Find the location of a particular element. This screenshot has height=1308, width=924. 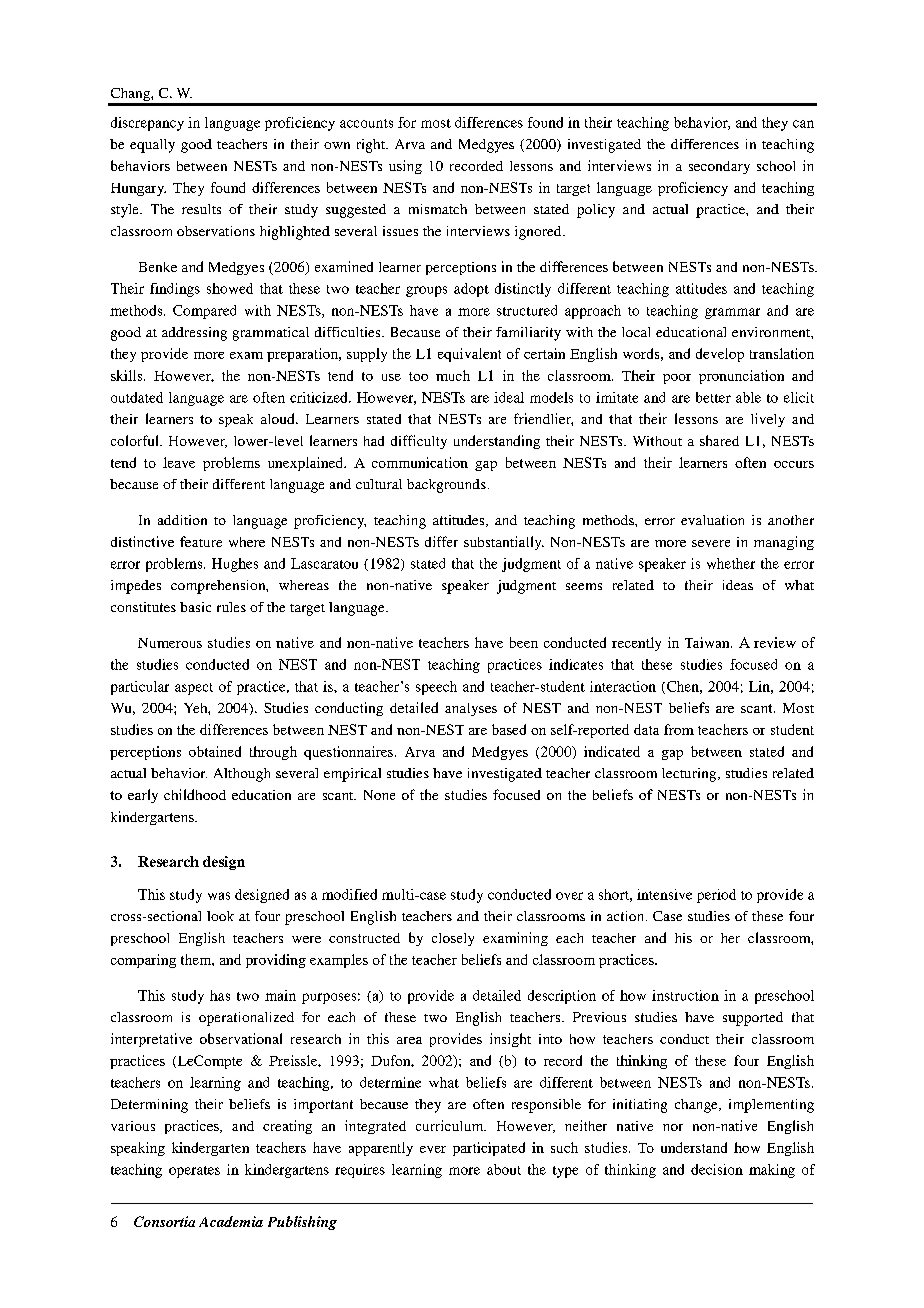

about is located at coordinates (504, 1169).
